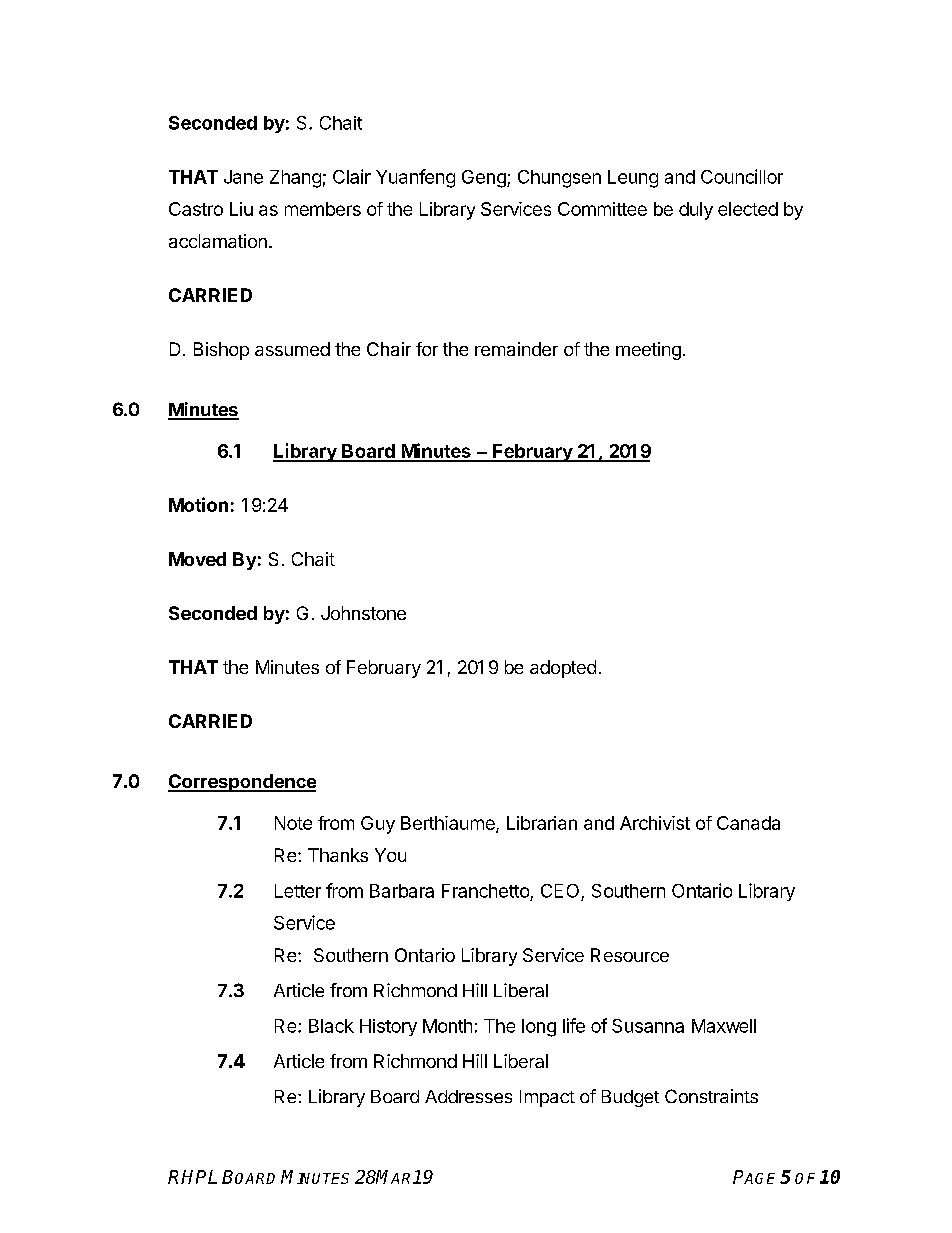 The height and width of the page is (1233, 952). What do you see at coordinates (363, 613) in the page?
I see `Johnstone` at bounding box center [363, 613].
